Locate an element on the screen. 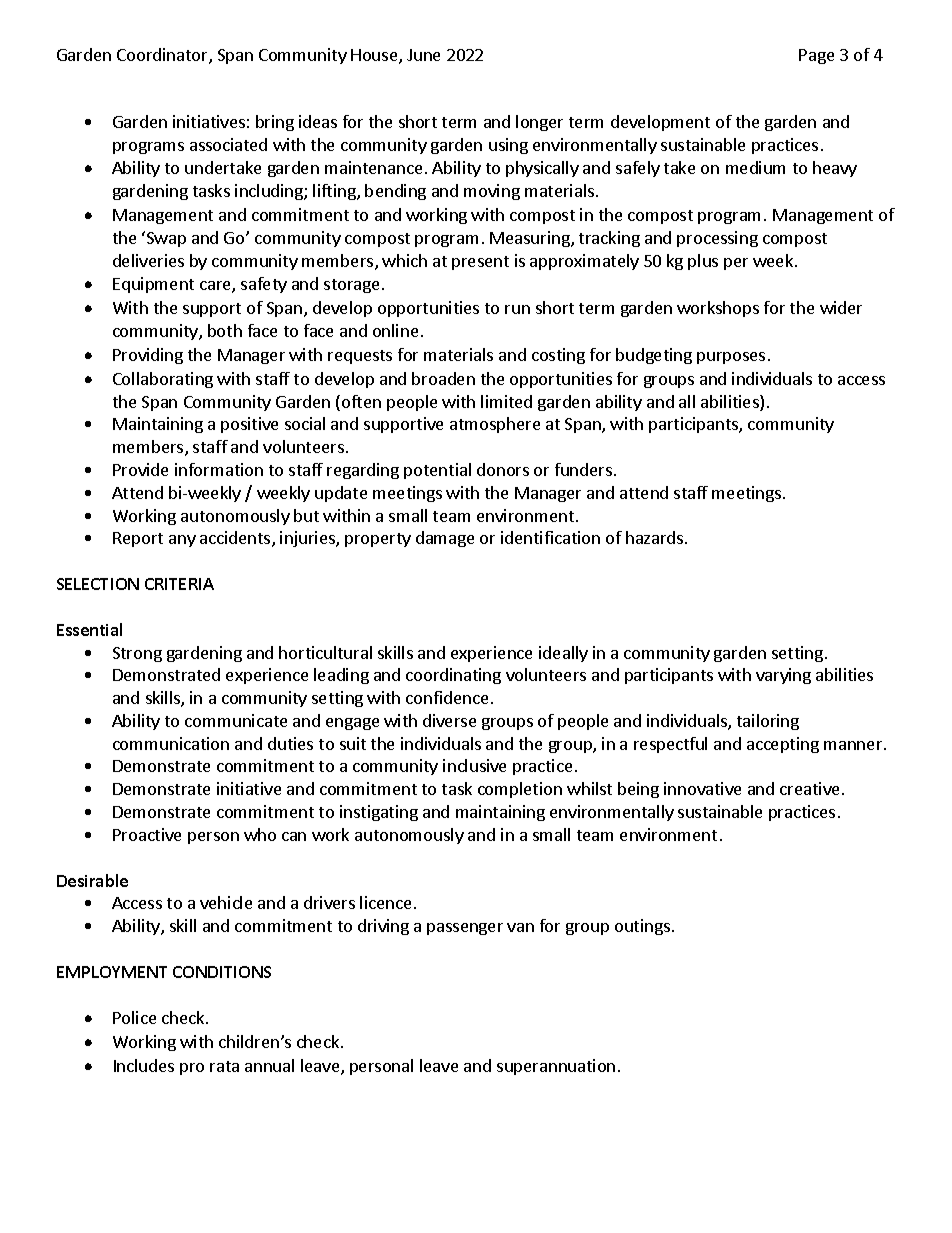 The height and width of the screenshot is (1233, 952). Coordinator is located at coordinates (163, 56).
